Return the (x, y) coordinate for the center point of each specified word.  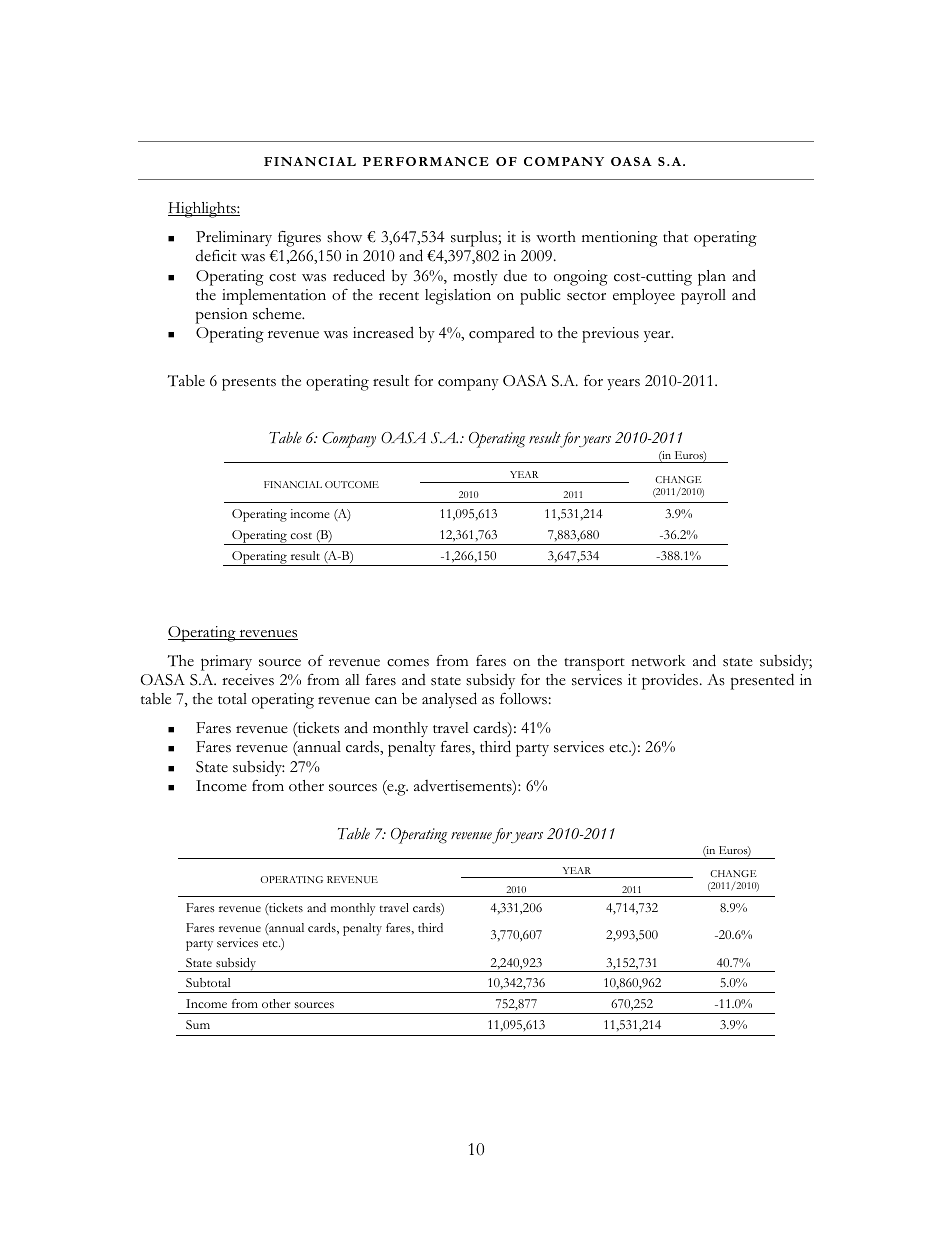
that (675, 236)
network (658, 661)
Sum (198, 1025)
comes (408, 663)
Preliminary (234, 238)
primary (226, 663)
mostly (475, 277)
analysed (449, 700)
